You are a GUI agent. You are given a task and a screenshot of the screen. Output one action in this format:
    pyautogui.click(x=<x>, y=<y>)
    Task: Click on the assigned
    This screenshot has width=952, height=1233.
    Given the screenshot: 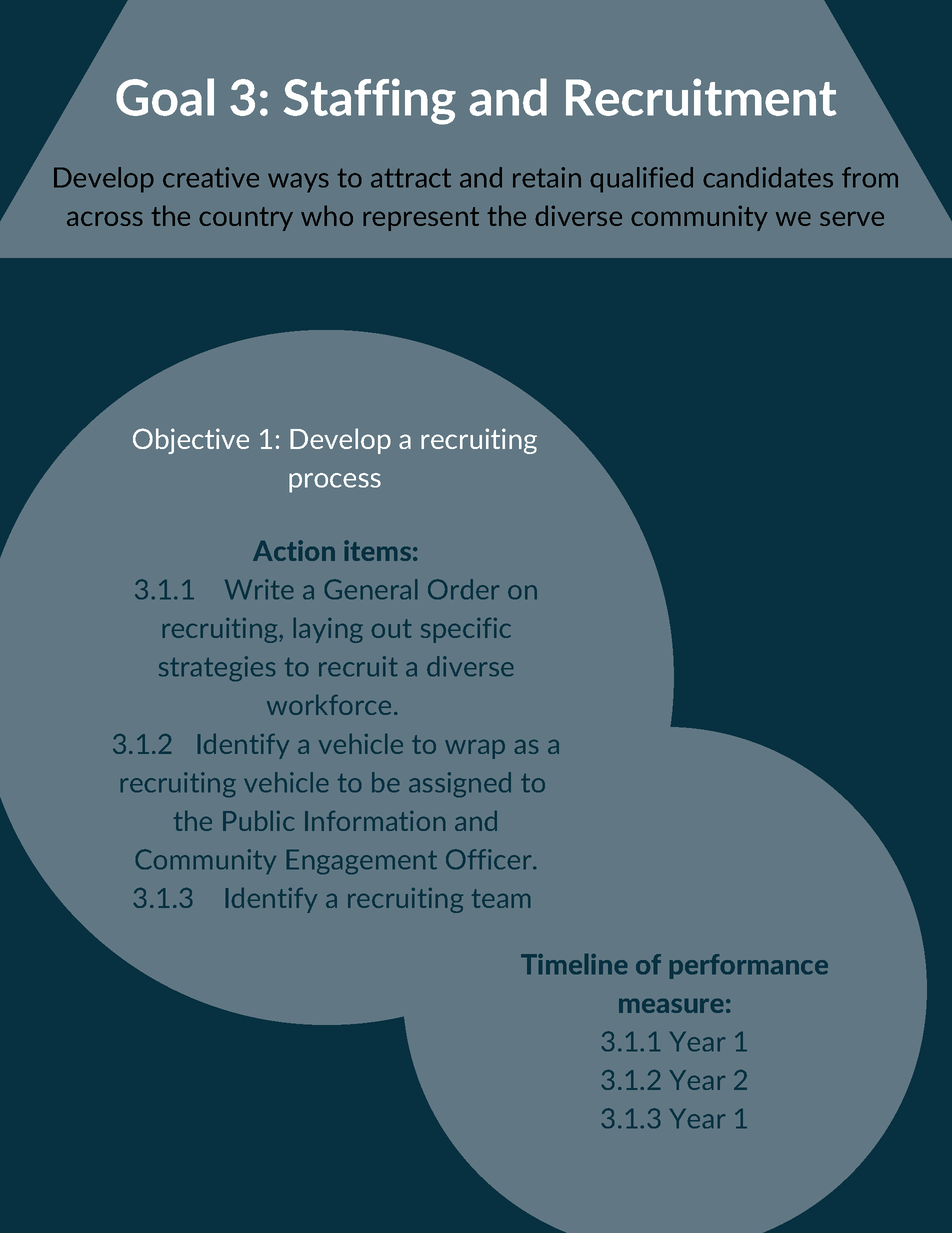 What is the action you would take?
    pyautogui.click(x=460, y=784)
